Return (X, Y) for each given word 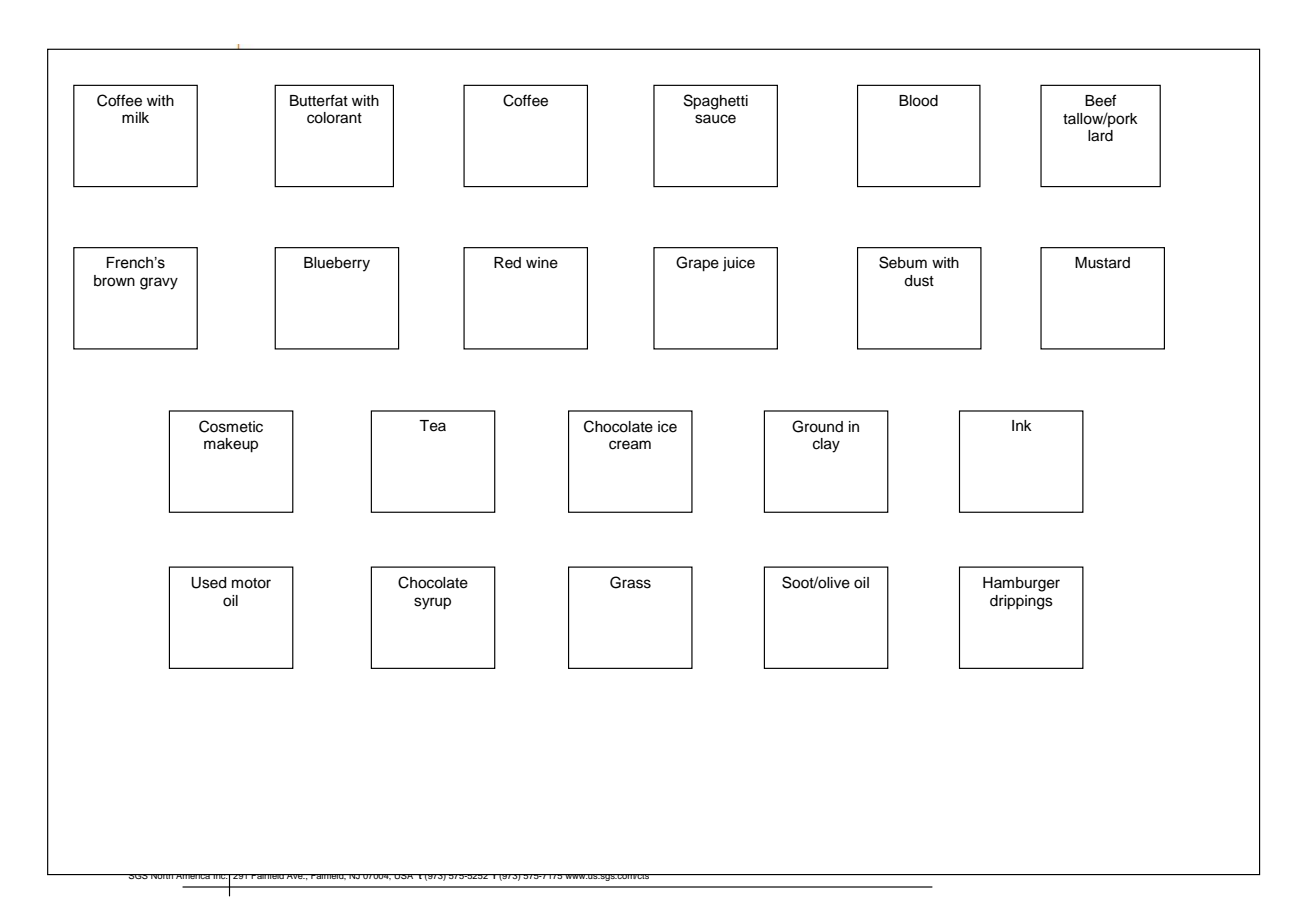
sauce (715, 119)
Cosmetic (231, 426)
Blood (918, 101)
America (193, 876)
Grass (630, 582)
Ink (1022, 425)
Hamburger (1021, 584)
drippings (1021, 602)
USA (404, 876)
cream (630, 445)
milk (135, 117)
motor (251, 583)
